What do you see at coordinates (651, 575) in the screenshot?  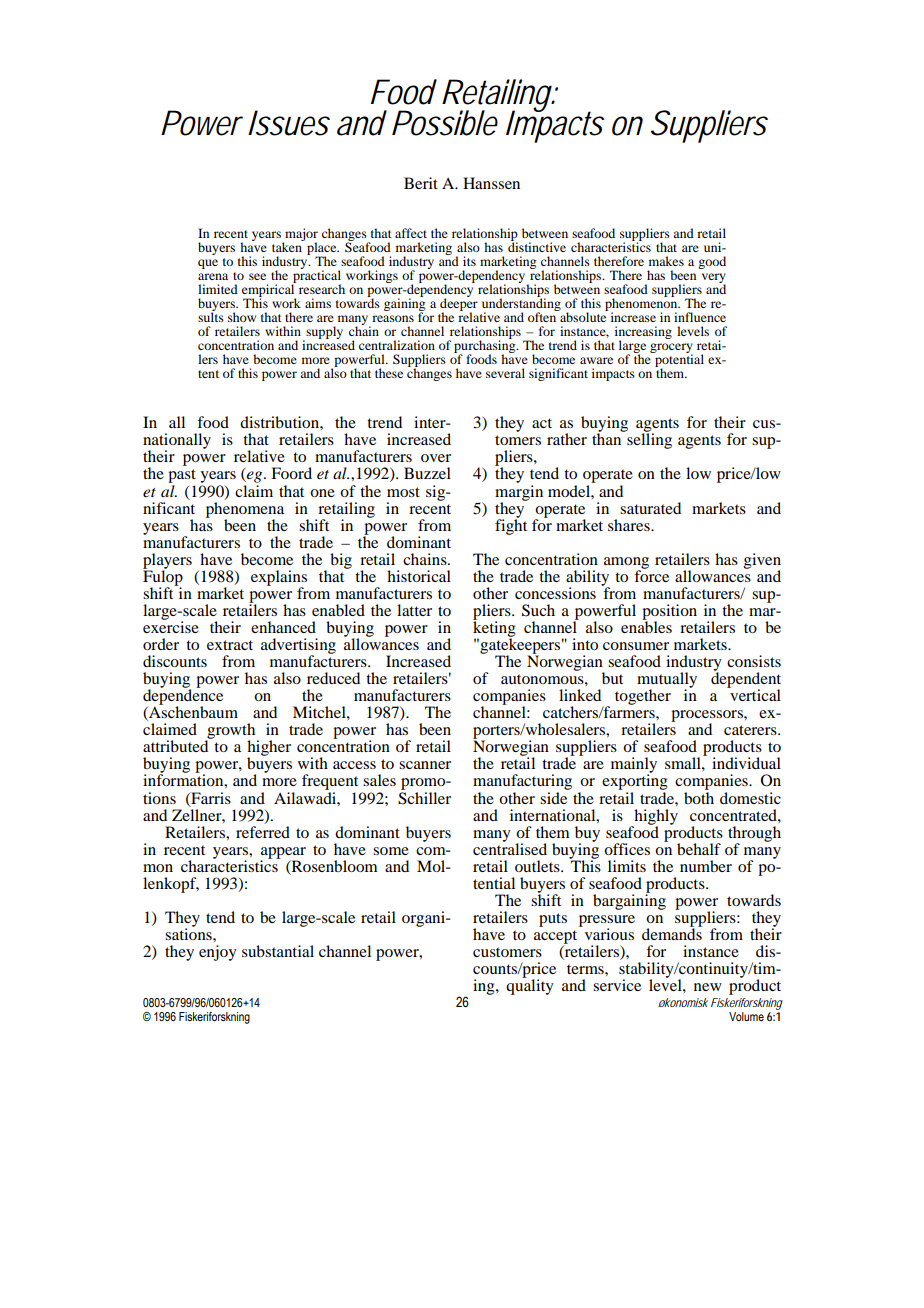 I see `force` at bounding box center [651, 575].
